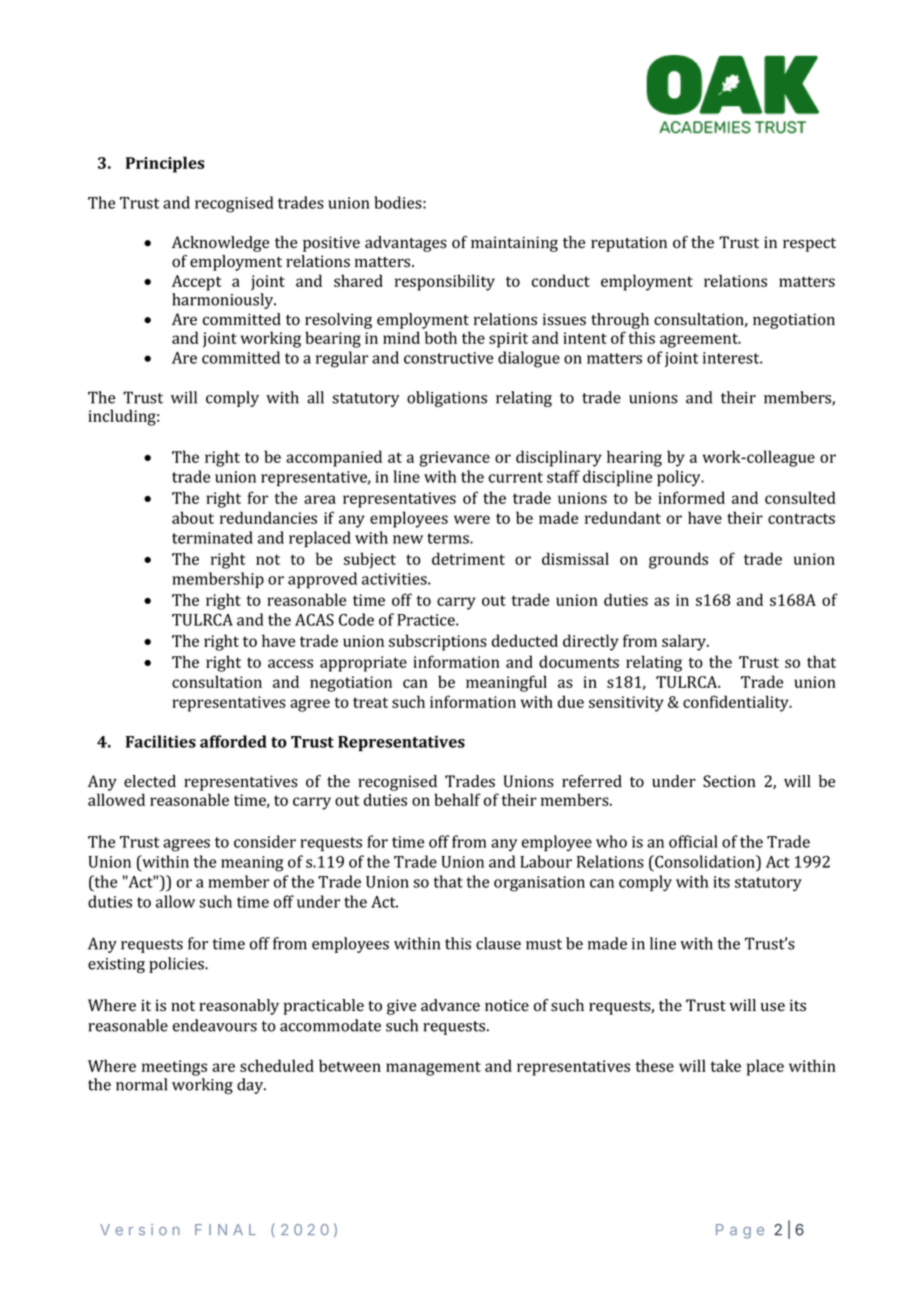  I want to click on policy, so click(680, 478).
